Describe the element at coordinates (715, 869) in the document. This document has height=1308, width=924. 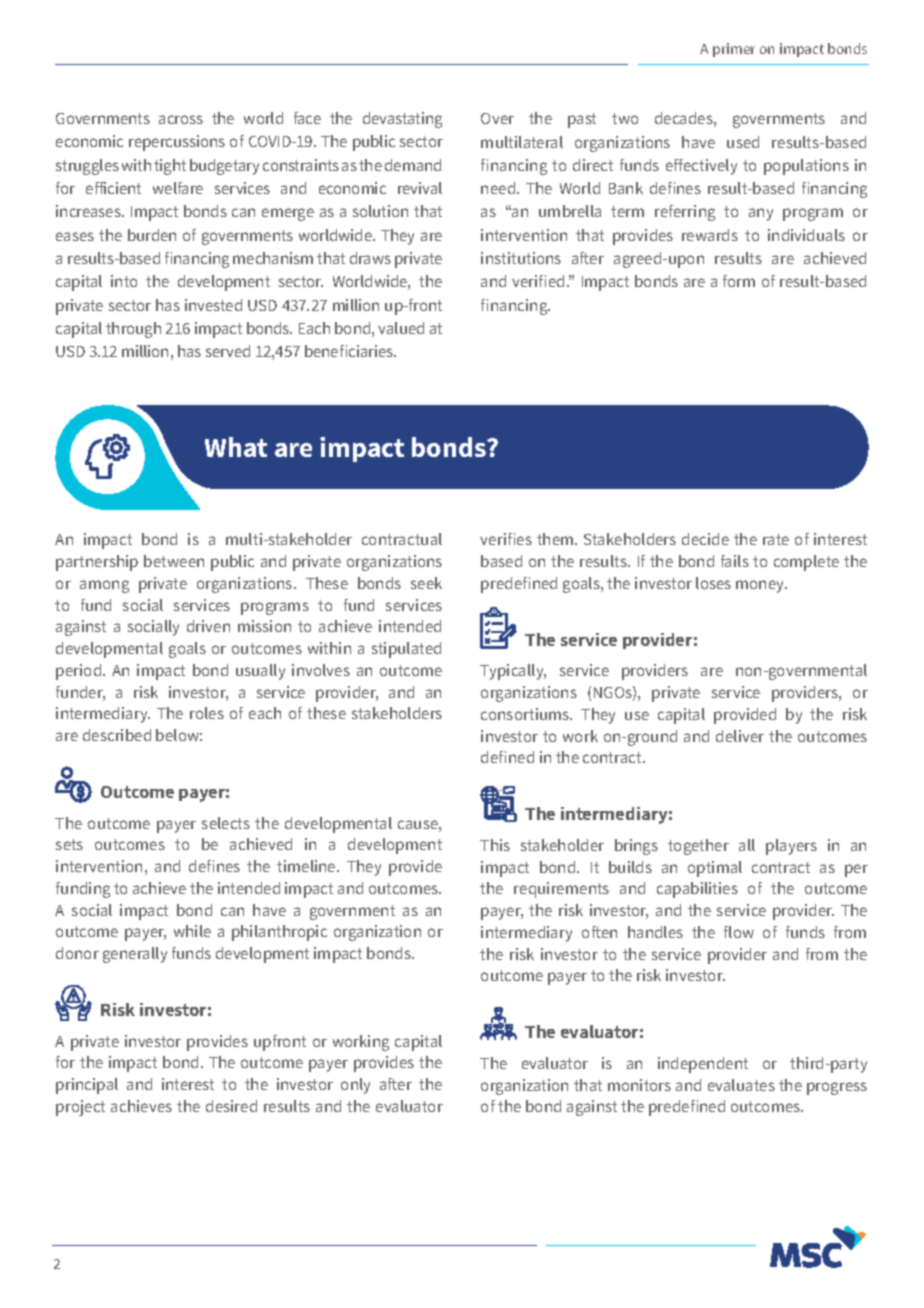
I see `optimal` at that location.
